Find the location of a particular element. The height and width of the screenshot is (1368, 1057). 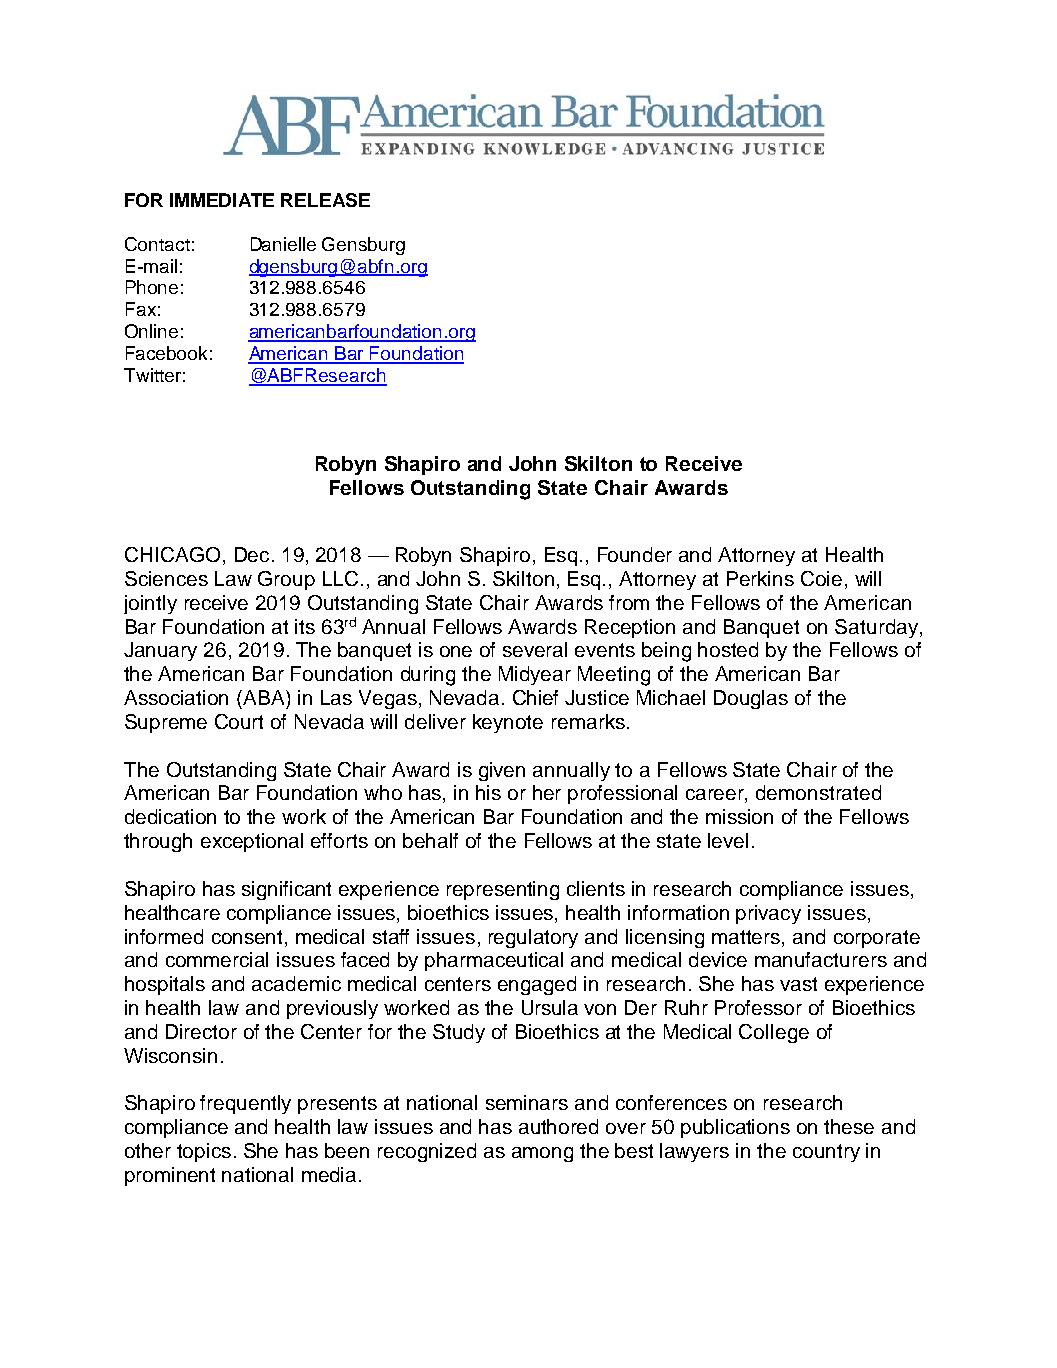

topics is located at coordinates (204, 1152).
